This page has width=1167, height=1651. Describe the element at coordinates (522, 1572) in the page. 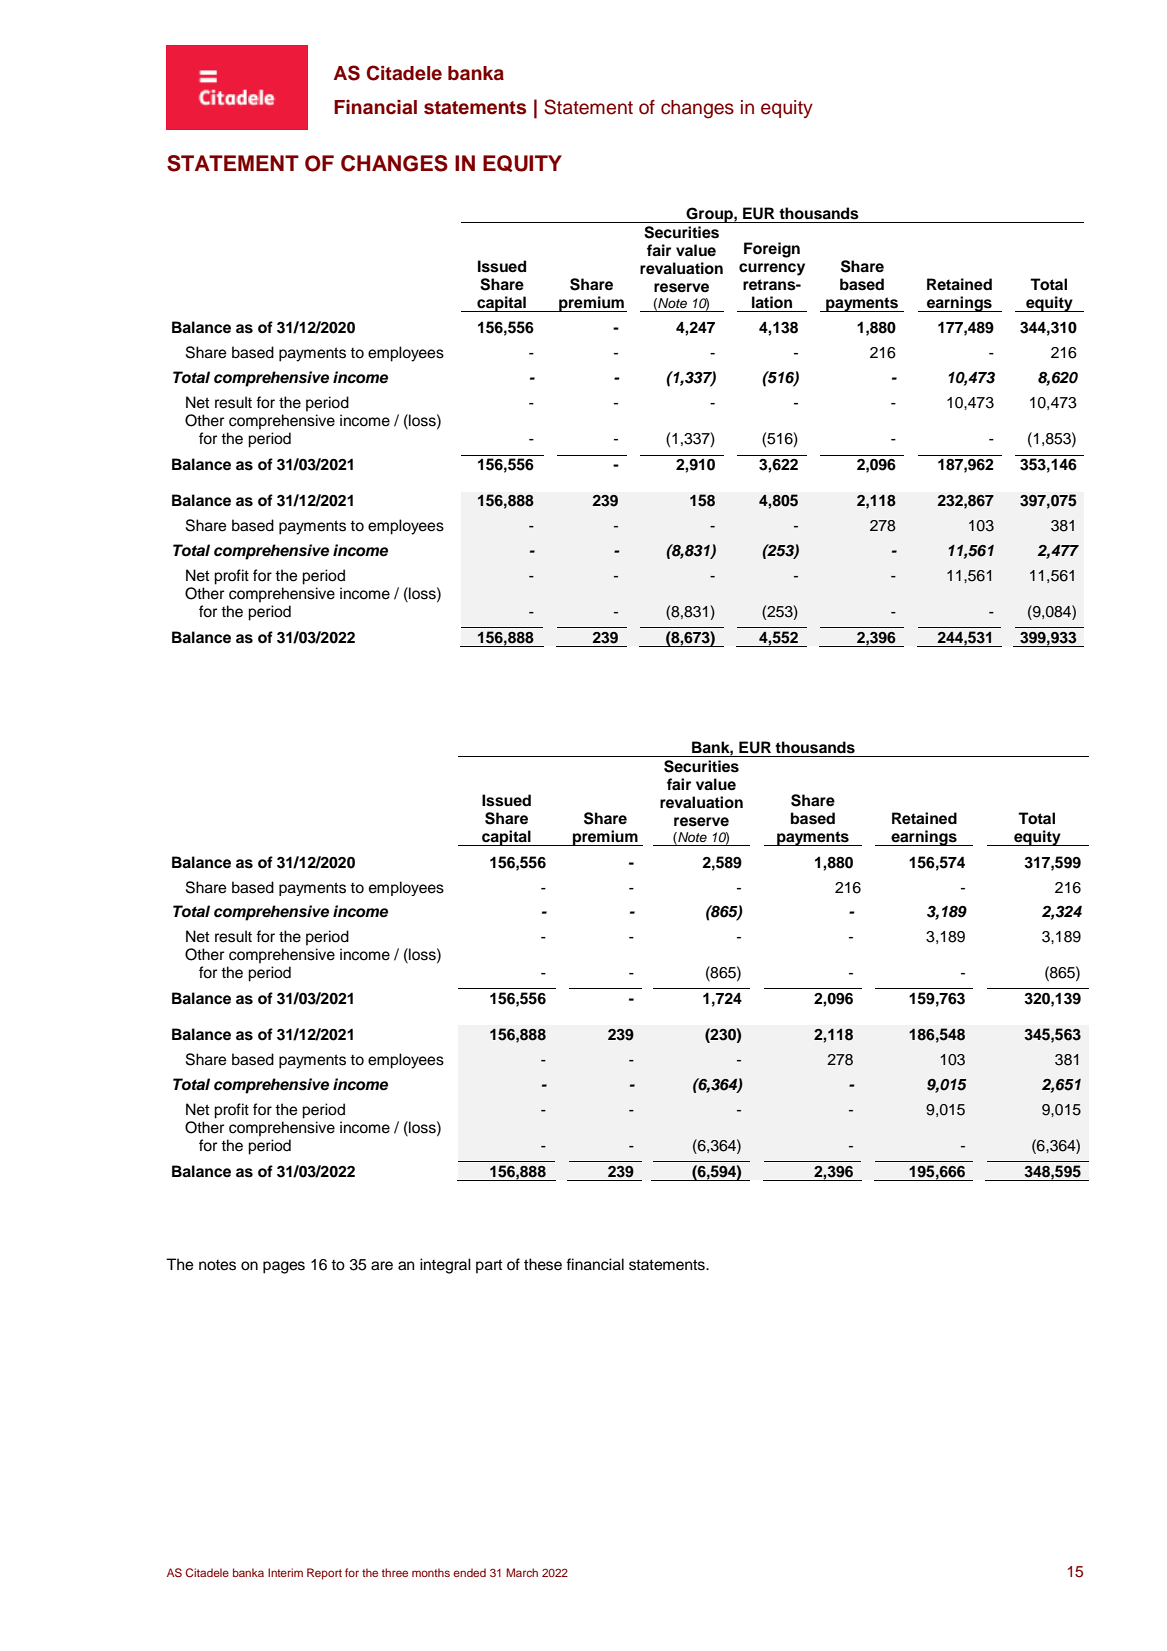

I see `March` at that location.
